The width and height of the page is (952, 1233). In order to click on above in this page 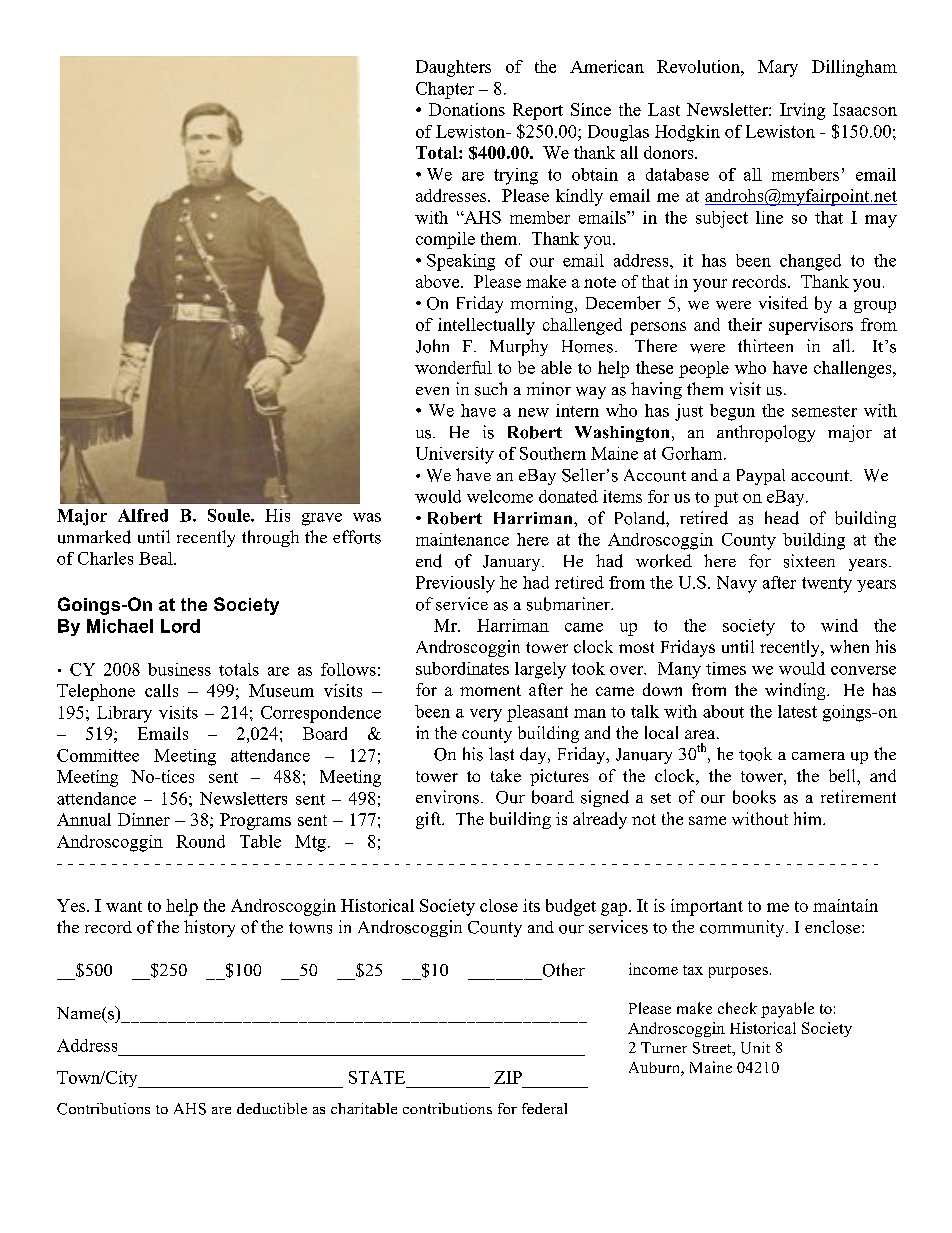, I will do `click(439, 281)`.
